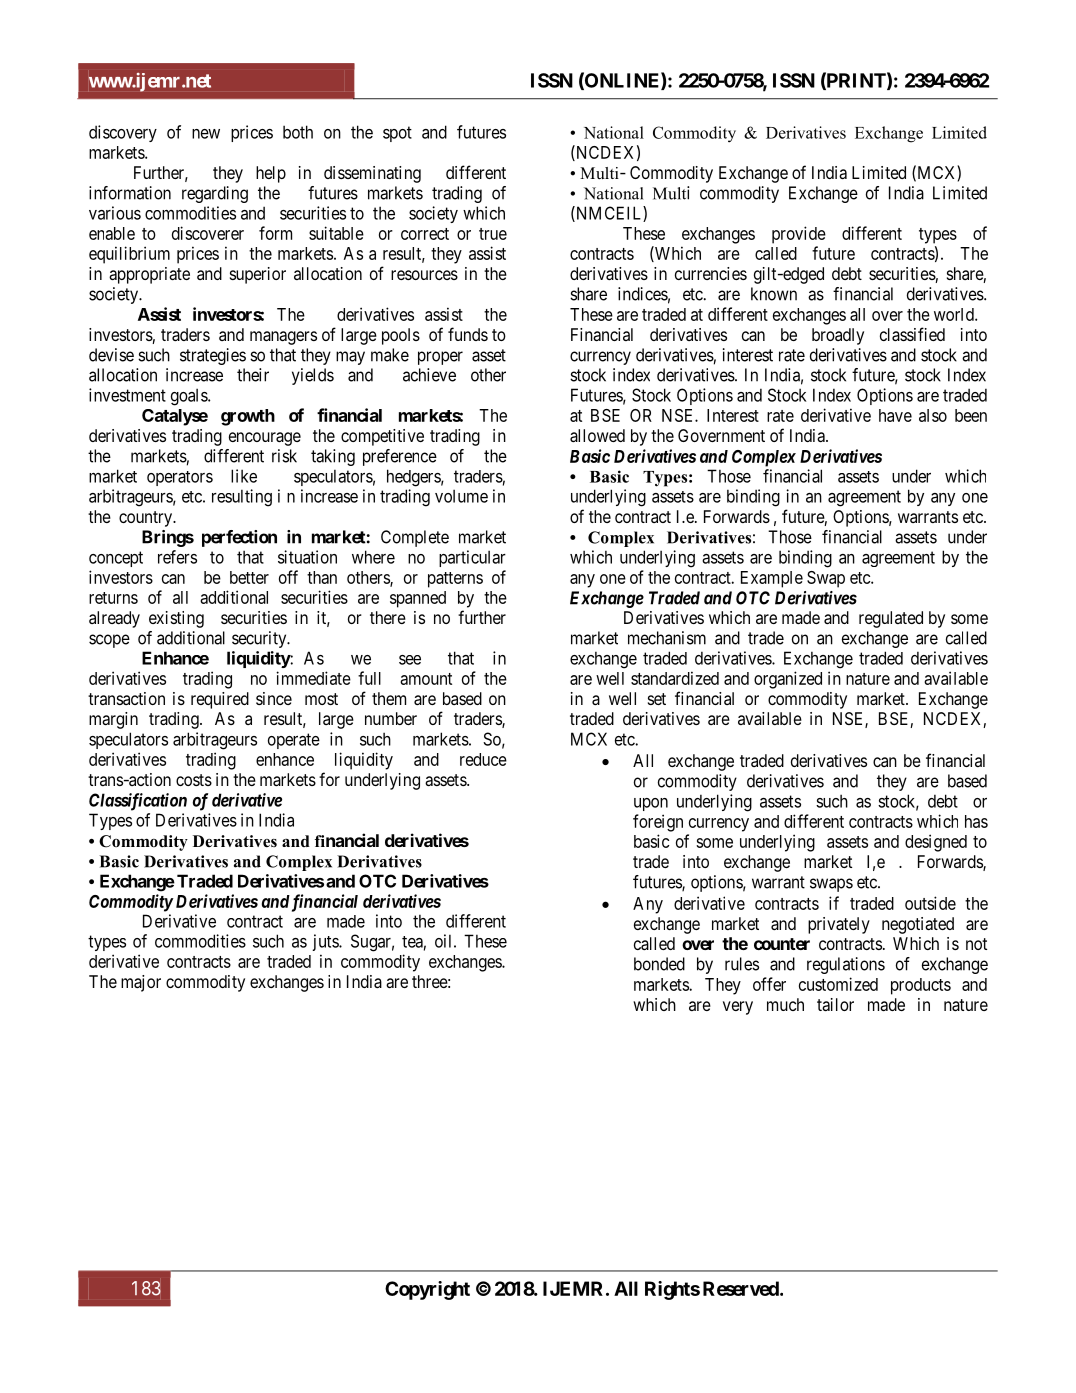 This screenshot has width=1076, height=1393. I want to click on customized, so click(838, 984).
